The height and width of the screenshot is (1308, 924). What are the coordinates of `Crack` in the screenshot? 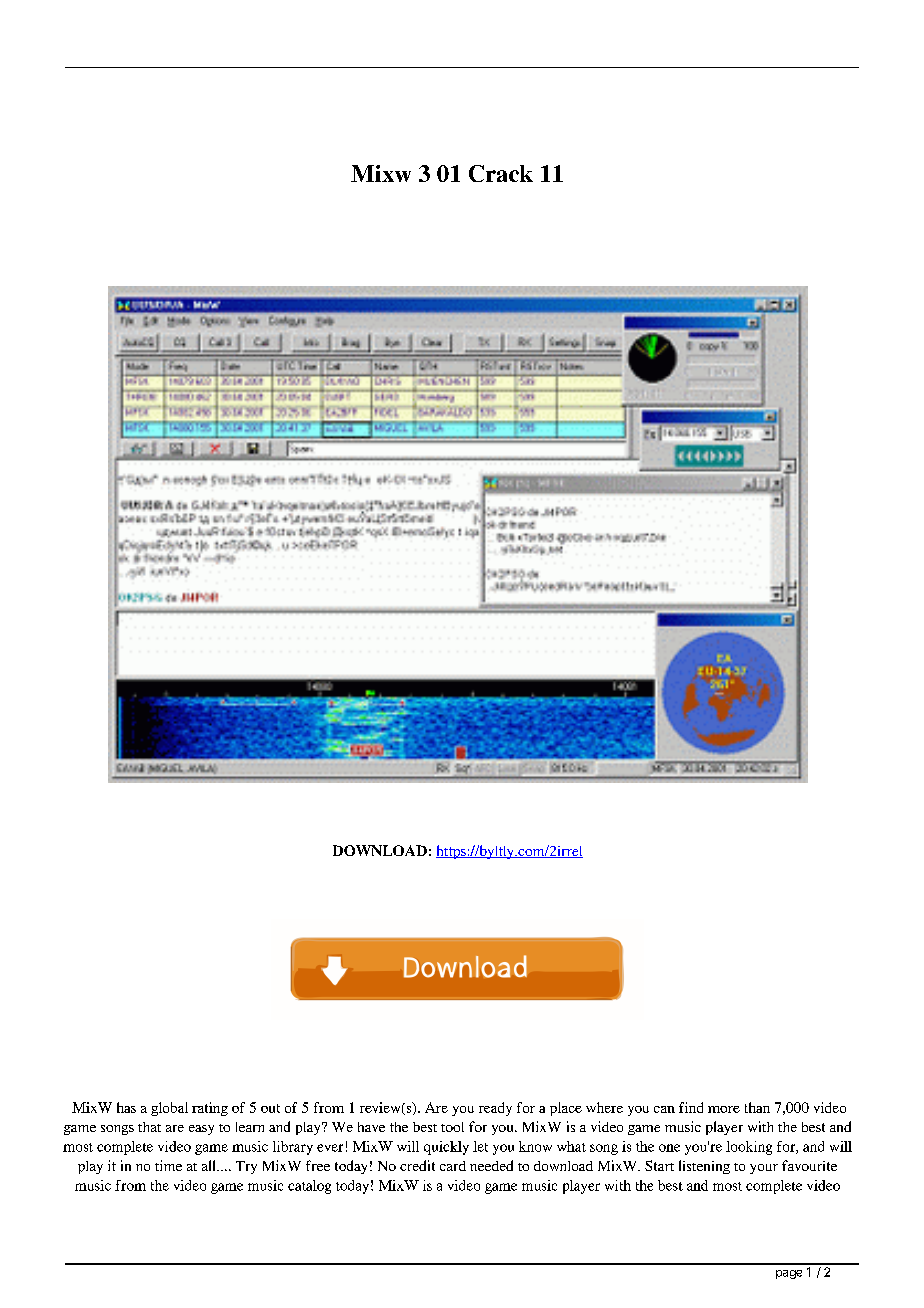 It's located at (501, 173).
